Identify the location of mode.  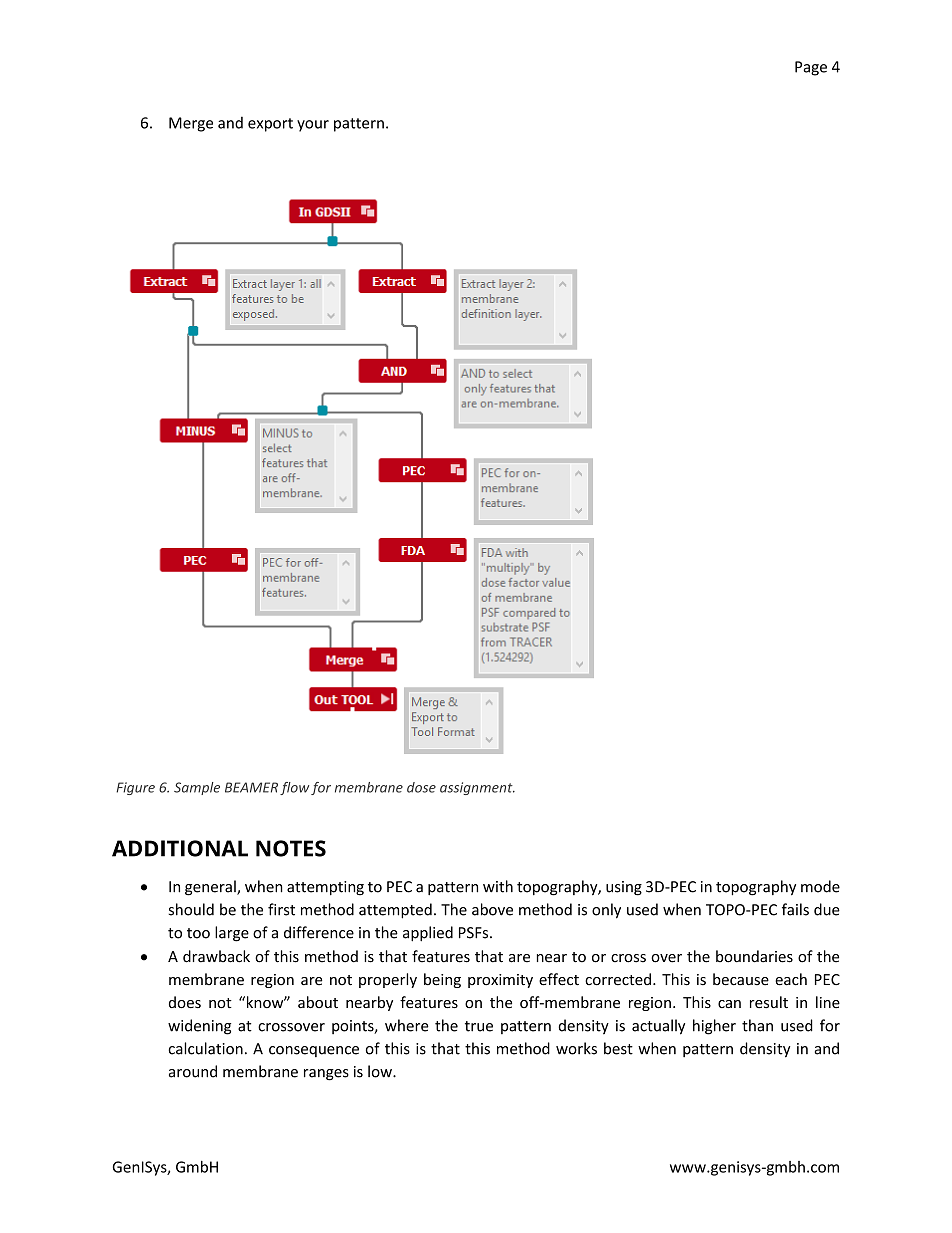
(820, 886).
